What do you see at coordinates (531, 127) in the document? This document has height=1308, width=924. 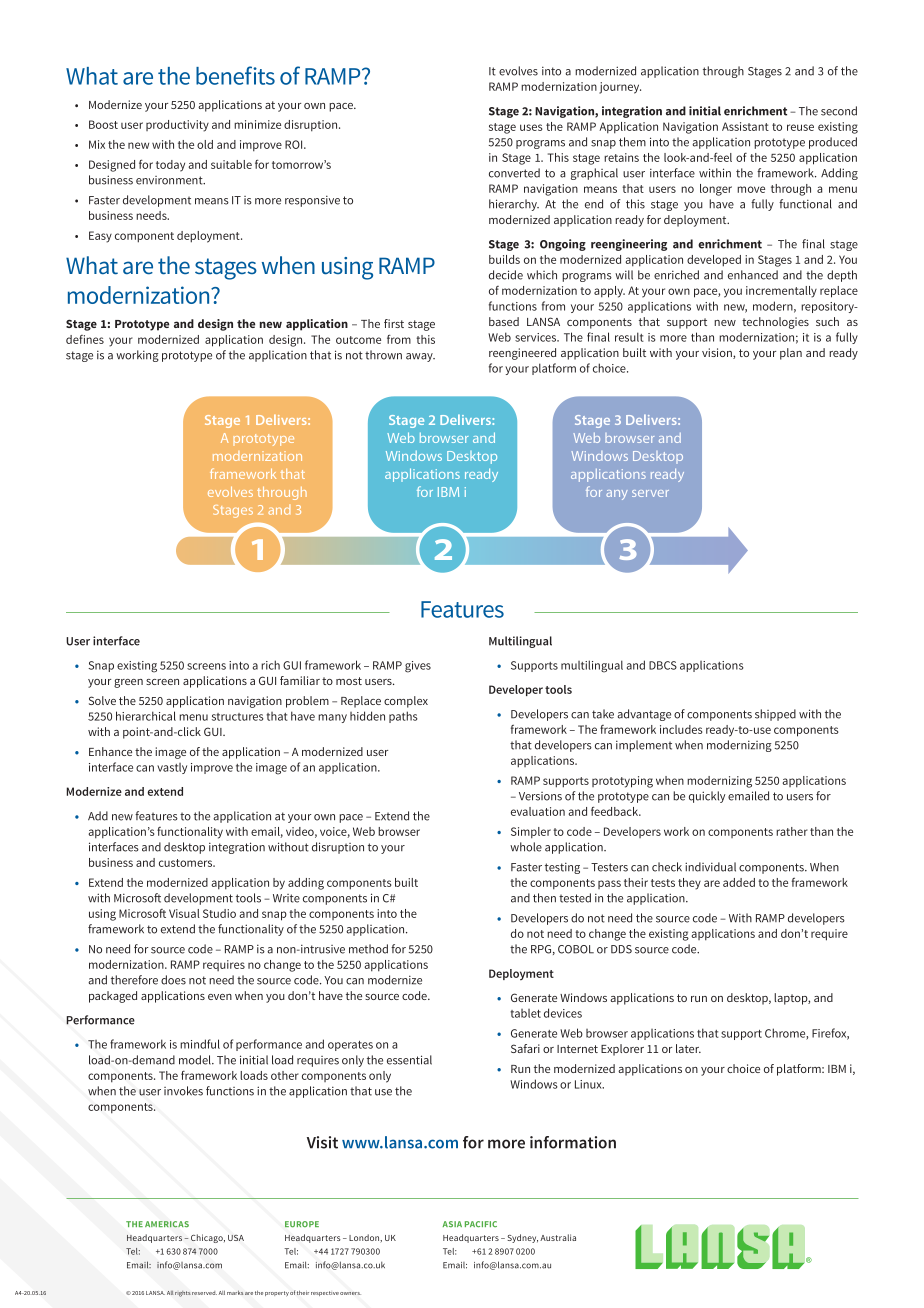 I see `uses` at bounding box center [531, 127].
